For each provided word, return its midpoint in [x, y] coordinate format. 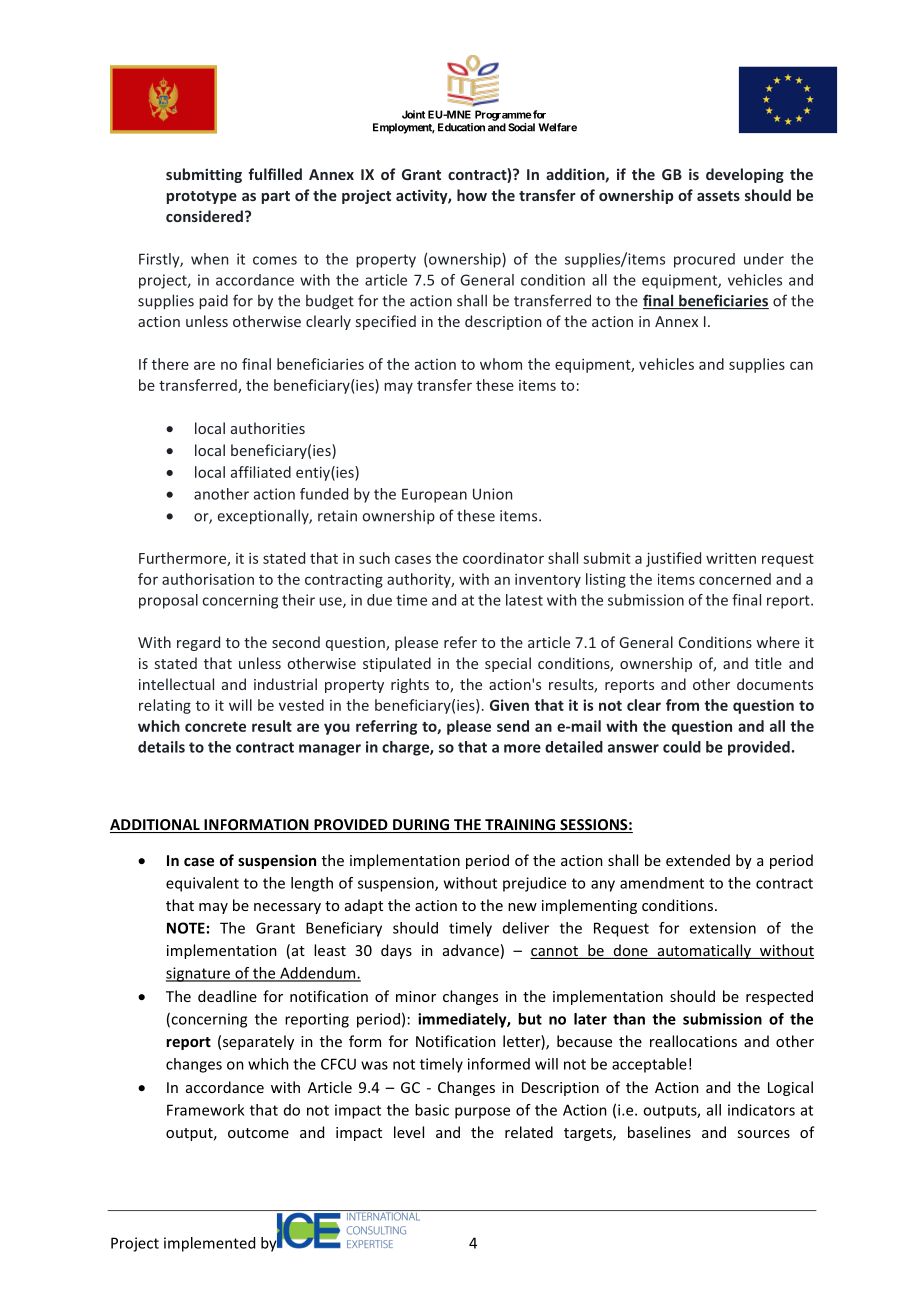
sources [763, 1134]
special [508, 664]
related [529, 1132]
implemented [209, 1244]
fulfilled [275, 174]
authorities [268, 428]
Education [461, 127]
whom [501, 364]
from [682, 705]
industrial [285, 684]
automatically [704, 951]
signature [199, 974]
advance [471, 950]
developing [745, 175]
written [731, 558]
